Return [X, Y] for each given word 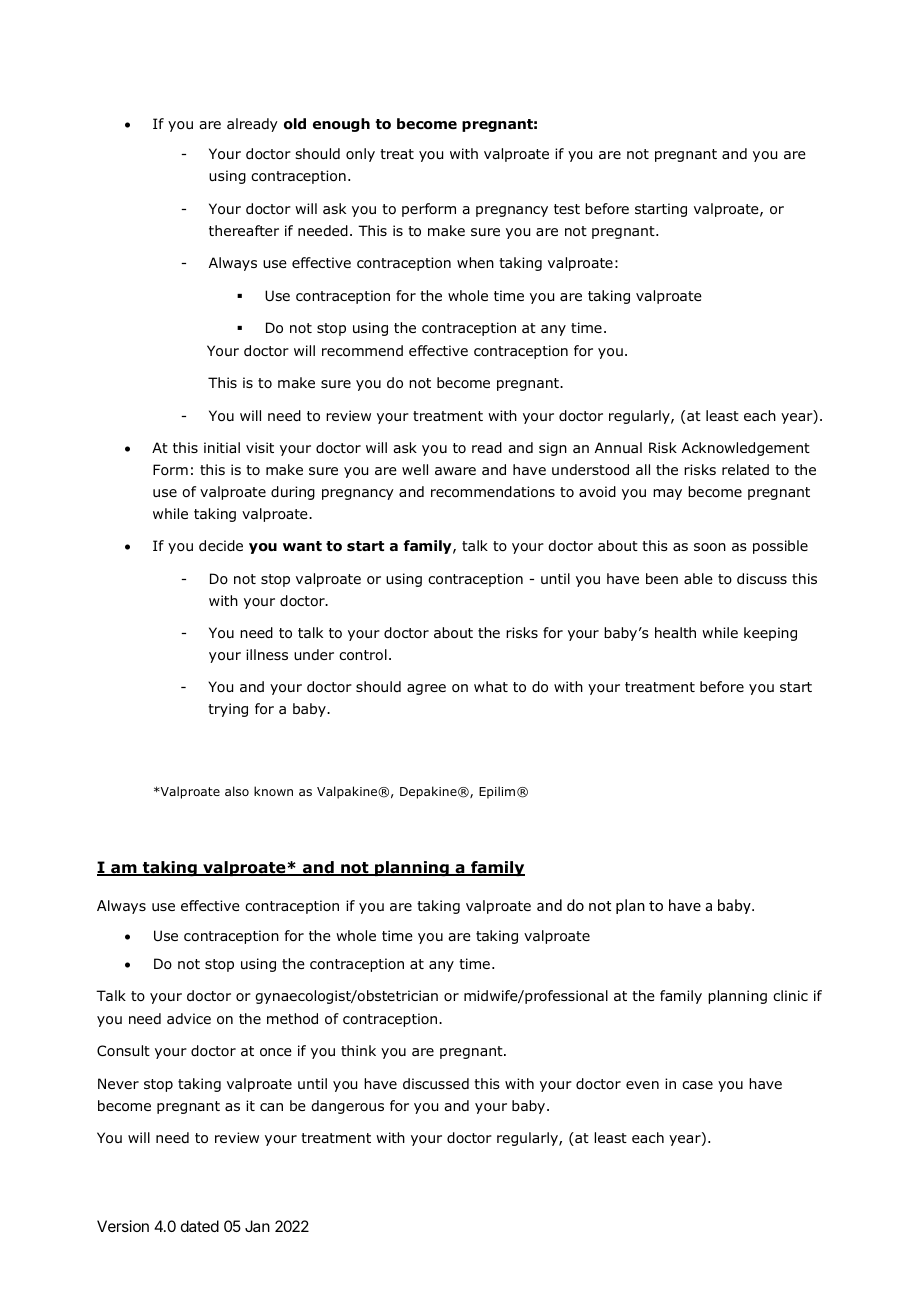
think [358, 1050]
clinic [790, 995]
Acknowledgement [746, 449]
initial [222, 447]
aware [455, 471]
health [675, 632]
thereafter [244, 230]
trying [228, 710]
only [360, 155]
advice [189, 1018]
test [567, 209]
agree [426, 689]
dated [200, 1226]
